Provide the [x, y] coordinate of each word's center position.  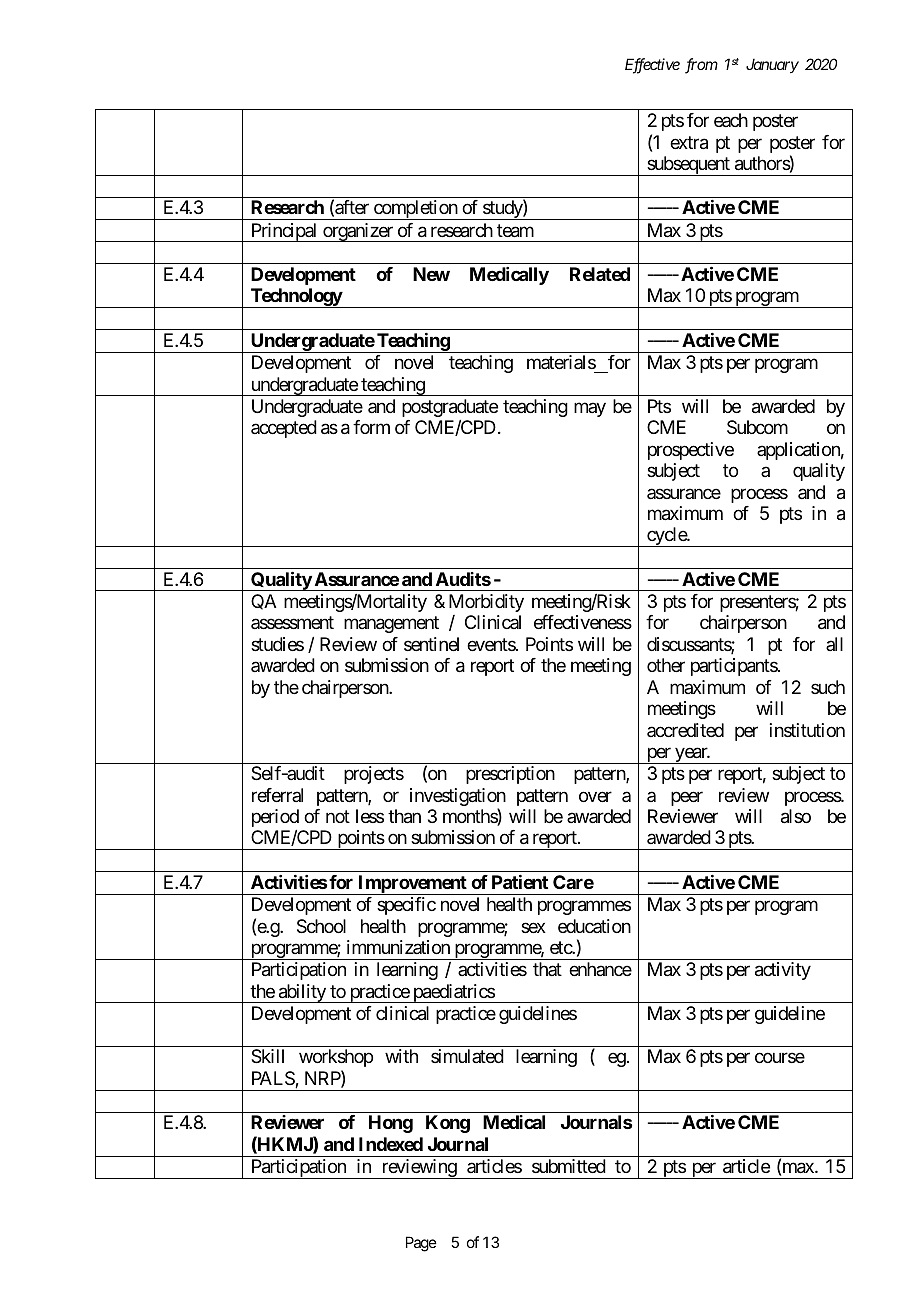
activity [783, 971]
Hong [391, 1124]
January [772, 65]
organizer [358, 232]
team [515, 231]
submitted [569, 1166]
